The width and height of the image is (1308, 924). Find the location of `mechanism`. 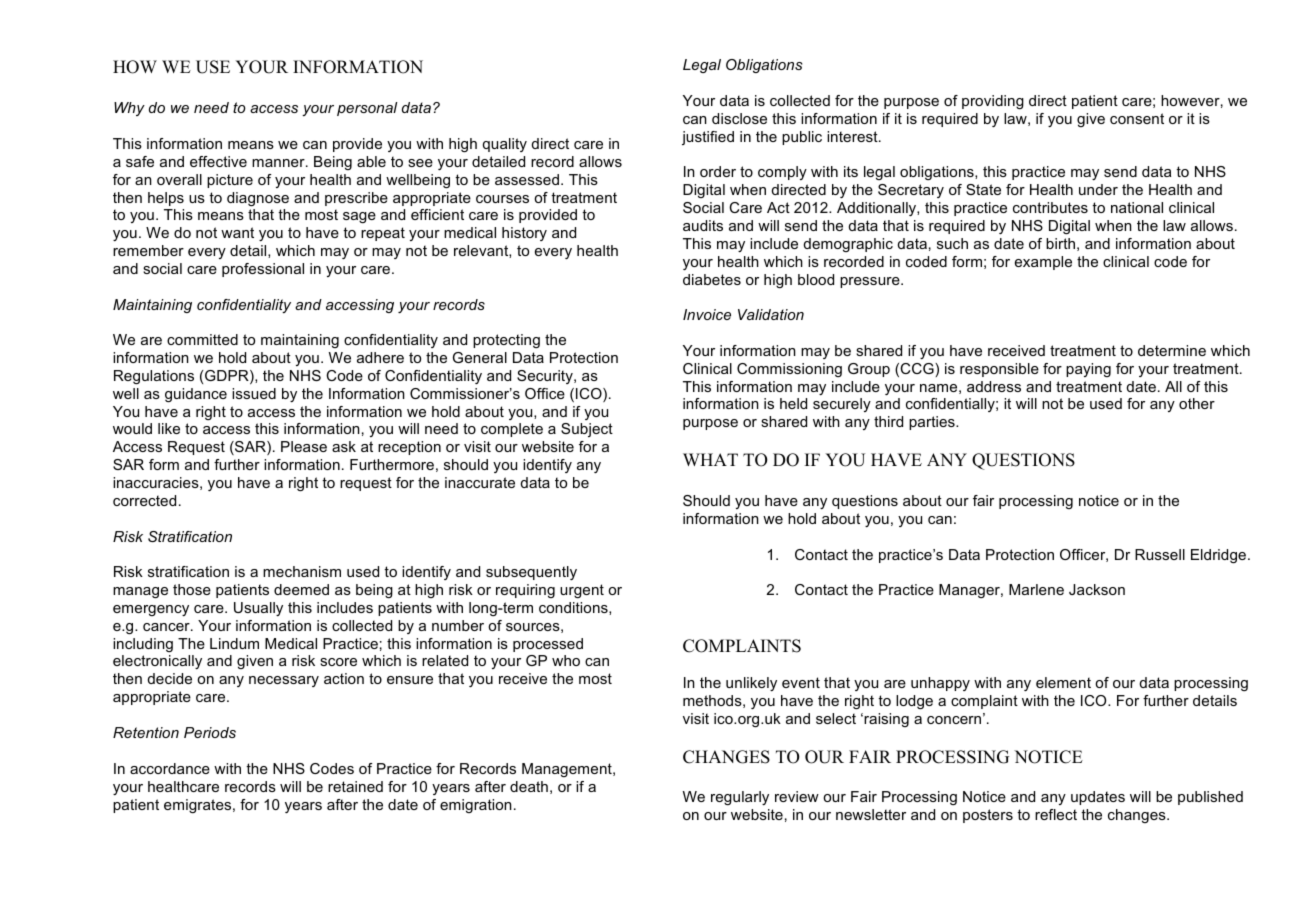

mechanism is located at coordinates (302, 571).
